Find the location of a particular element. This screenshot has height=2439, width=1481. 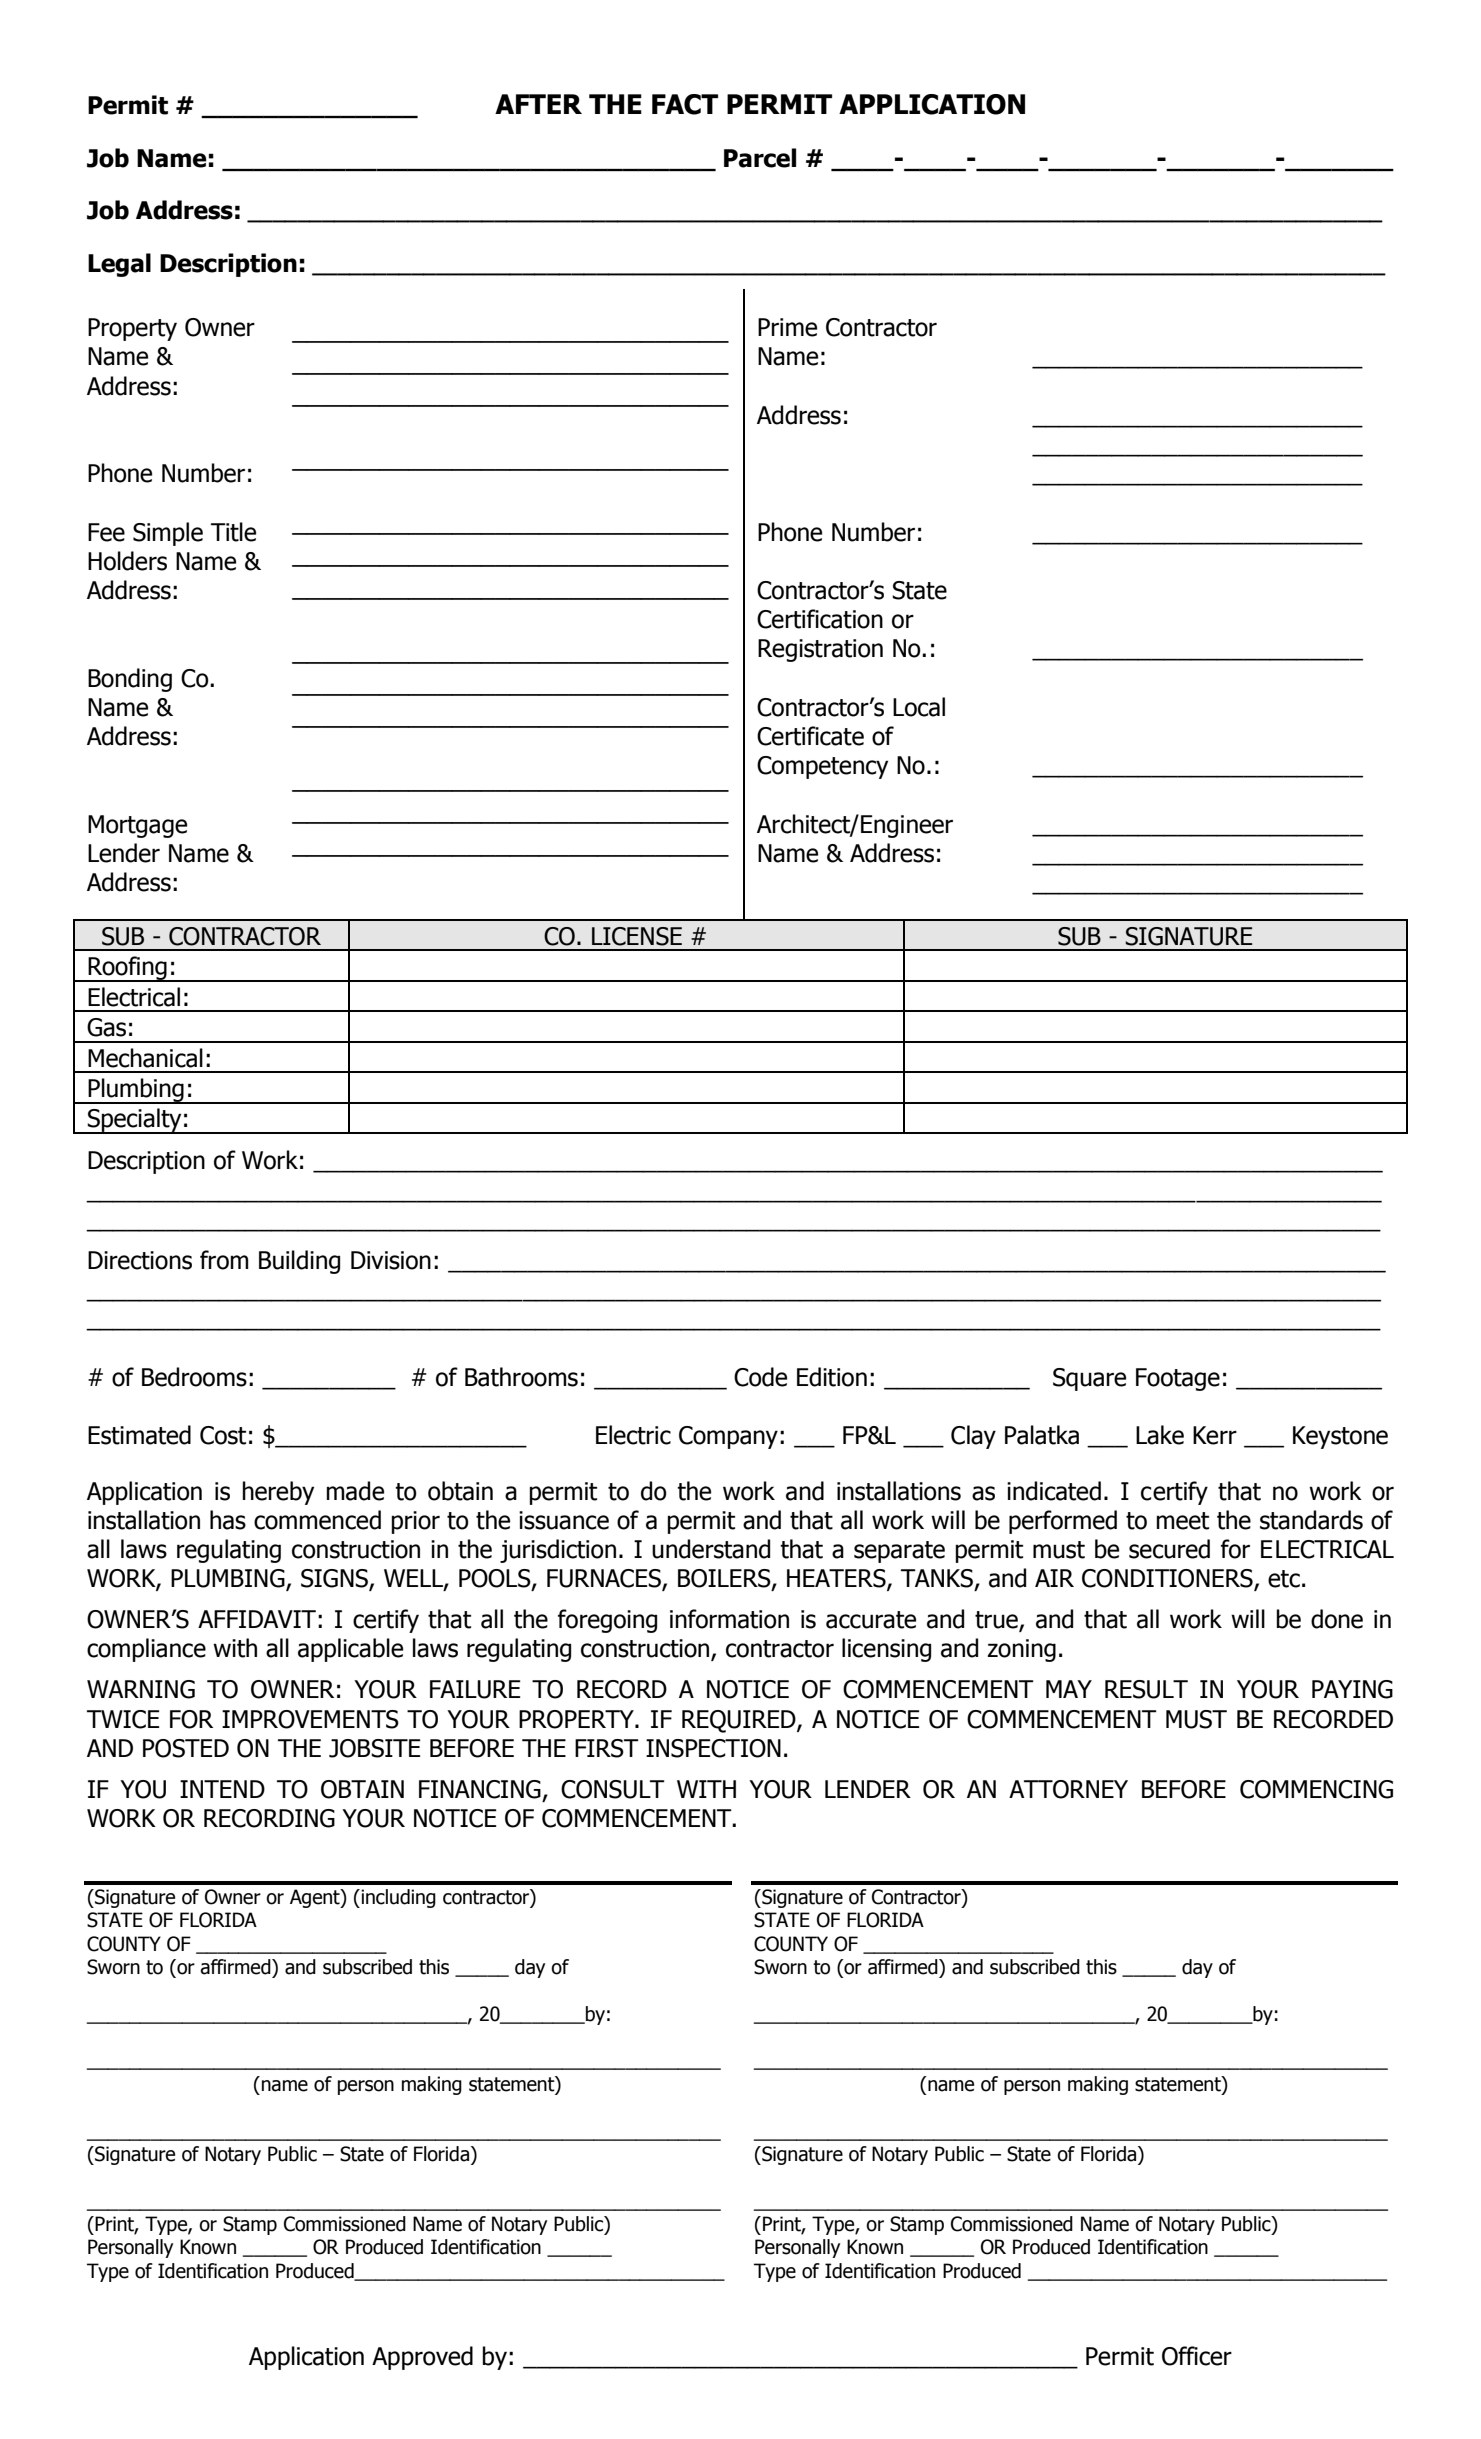

COMMENCING is located at coordinates (1316, 1789).
